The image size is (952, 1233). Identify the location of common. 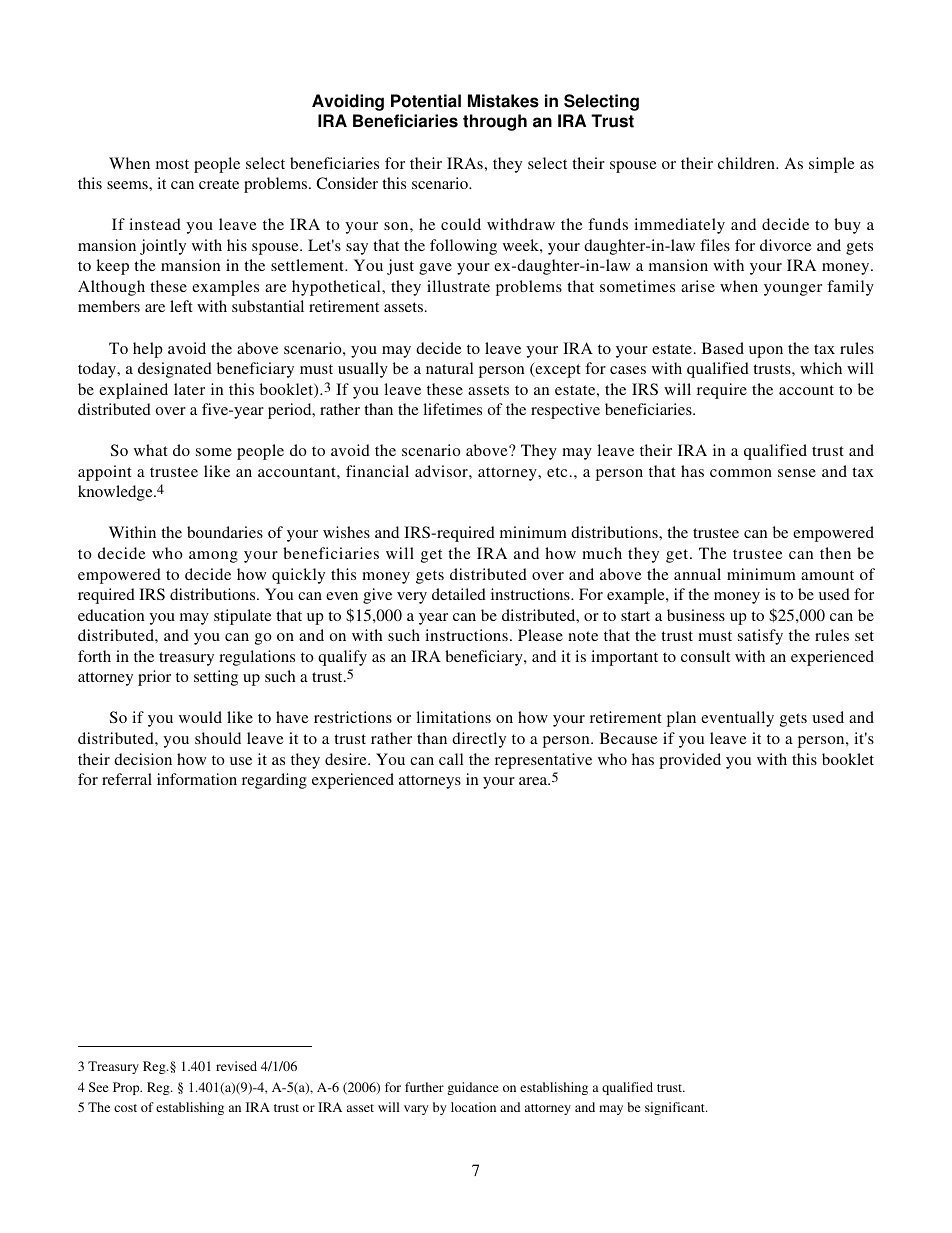
(741, 473).
